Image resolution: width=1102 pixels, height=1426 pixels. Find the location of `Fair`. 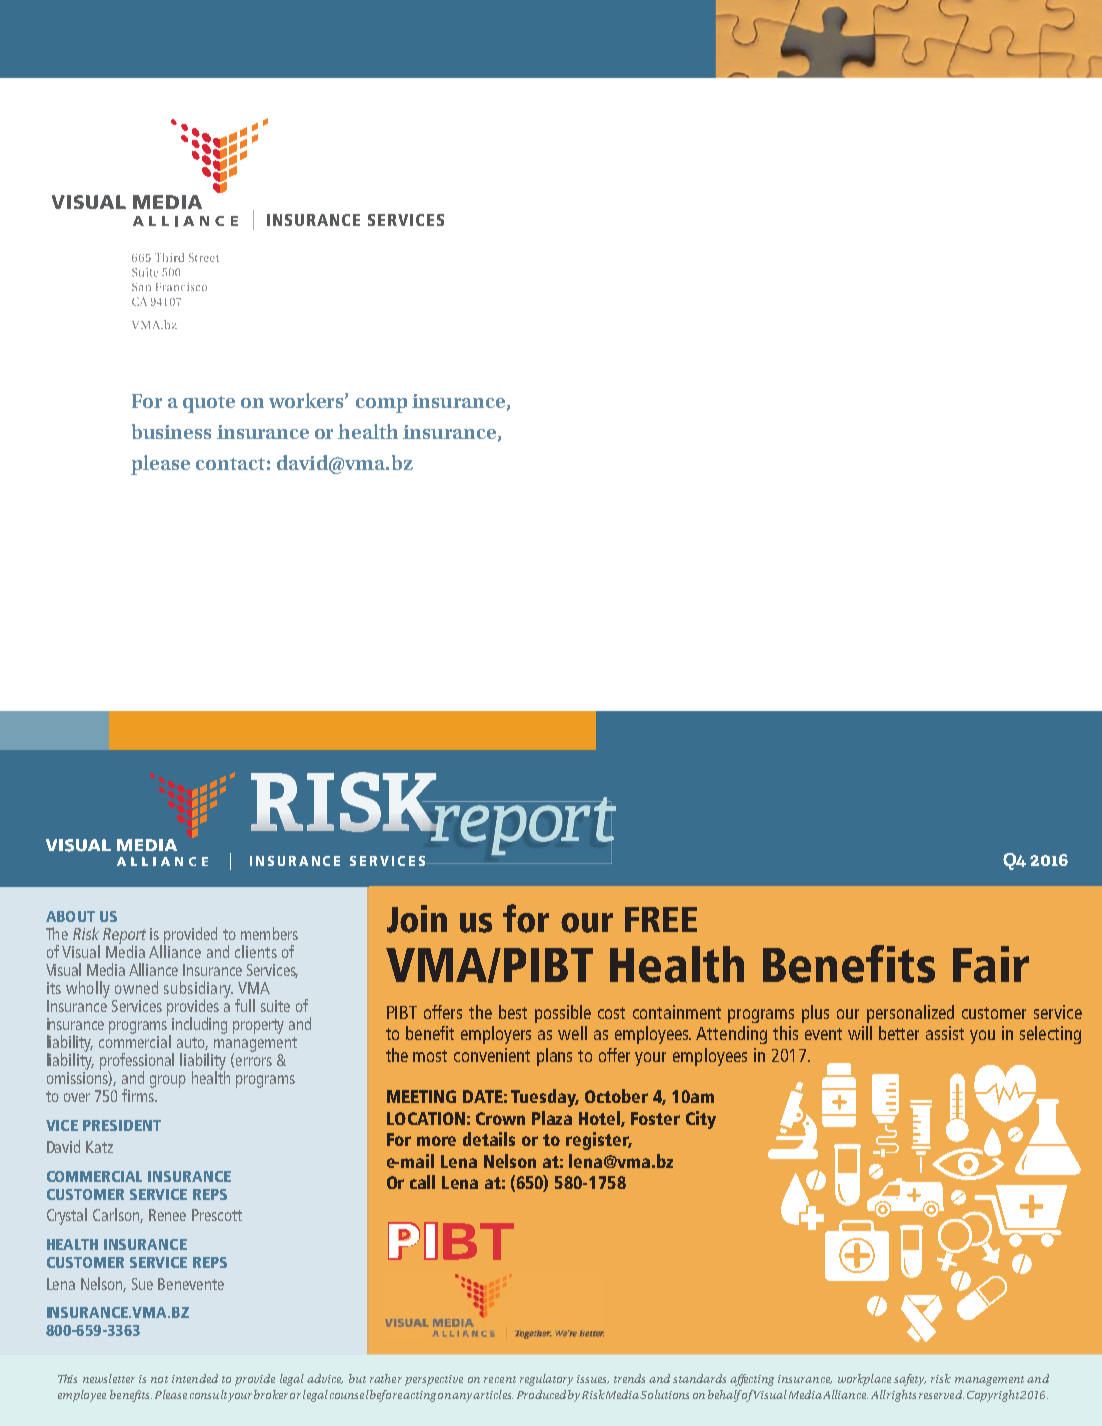

Fair is located at coordinates (991, 964).
